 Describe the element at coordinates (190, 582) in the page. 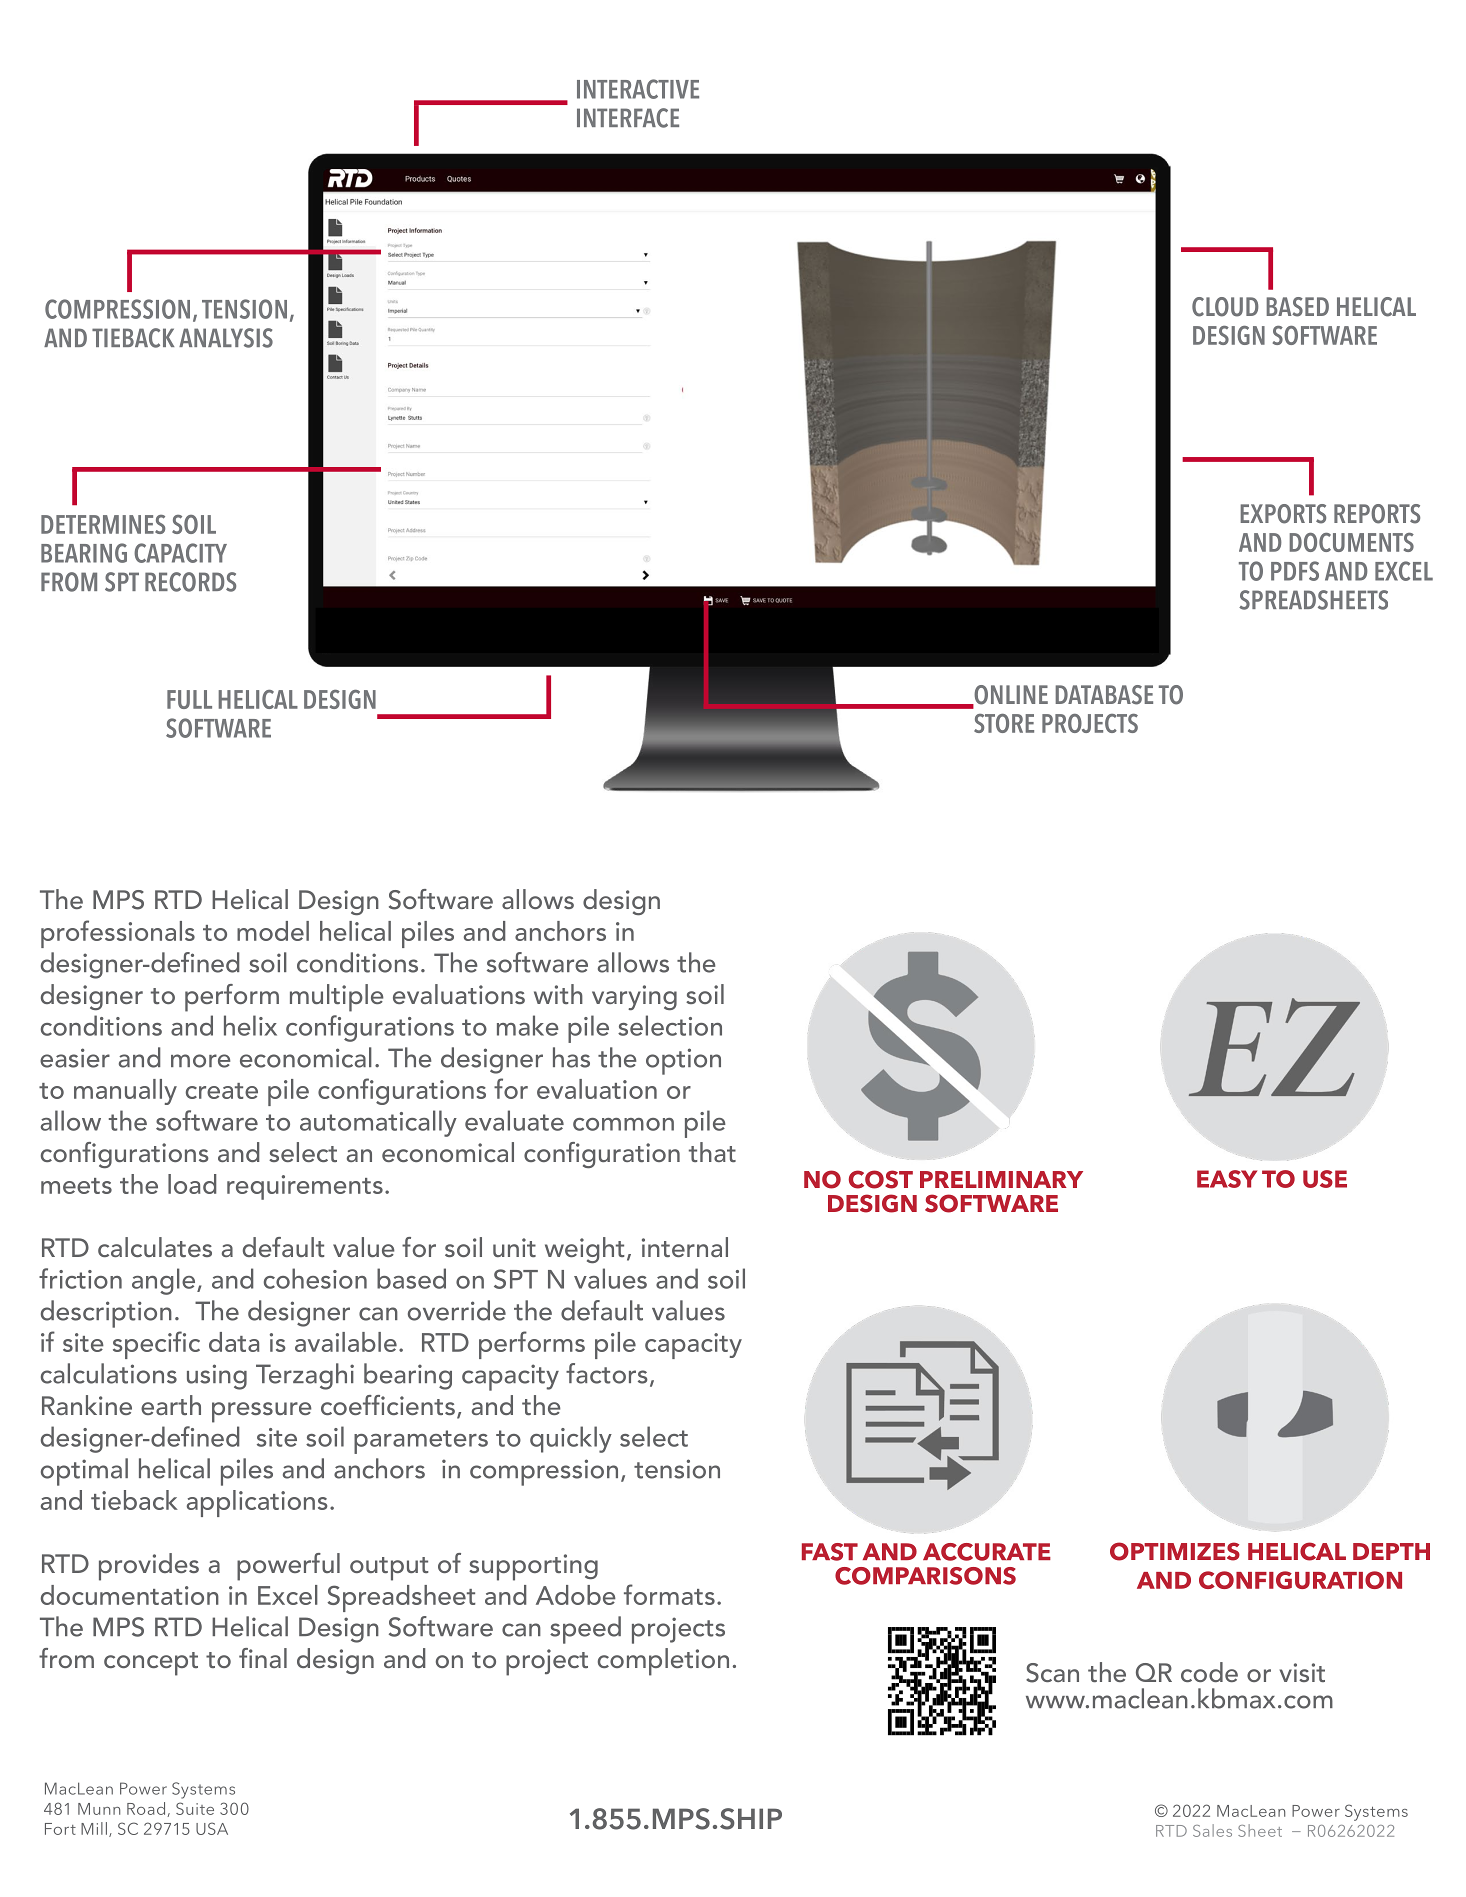

I see `RECORDS` at that location.
